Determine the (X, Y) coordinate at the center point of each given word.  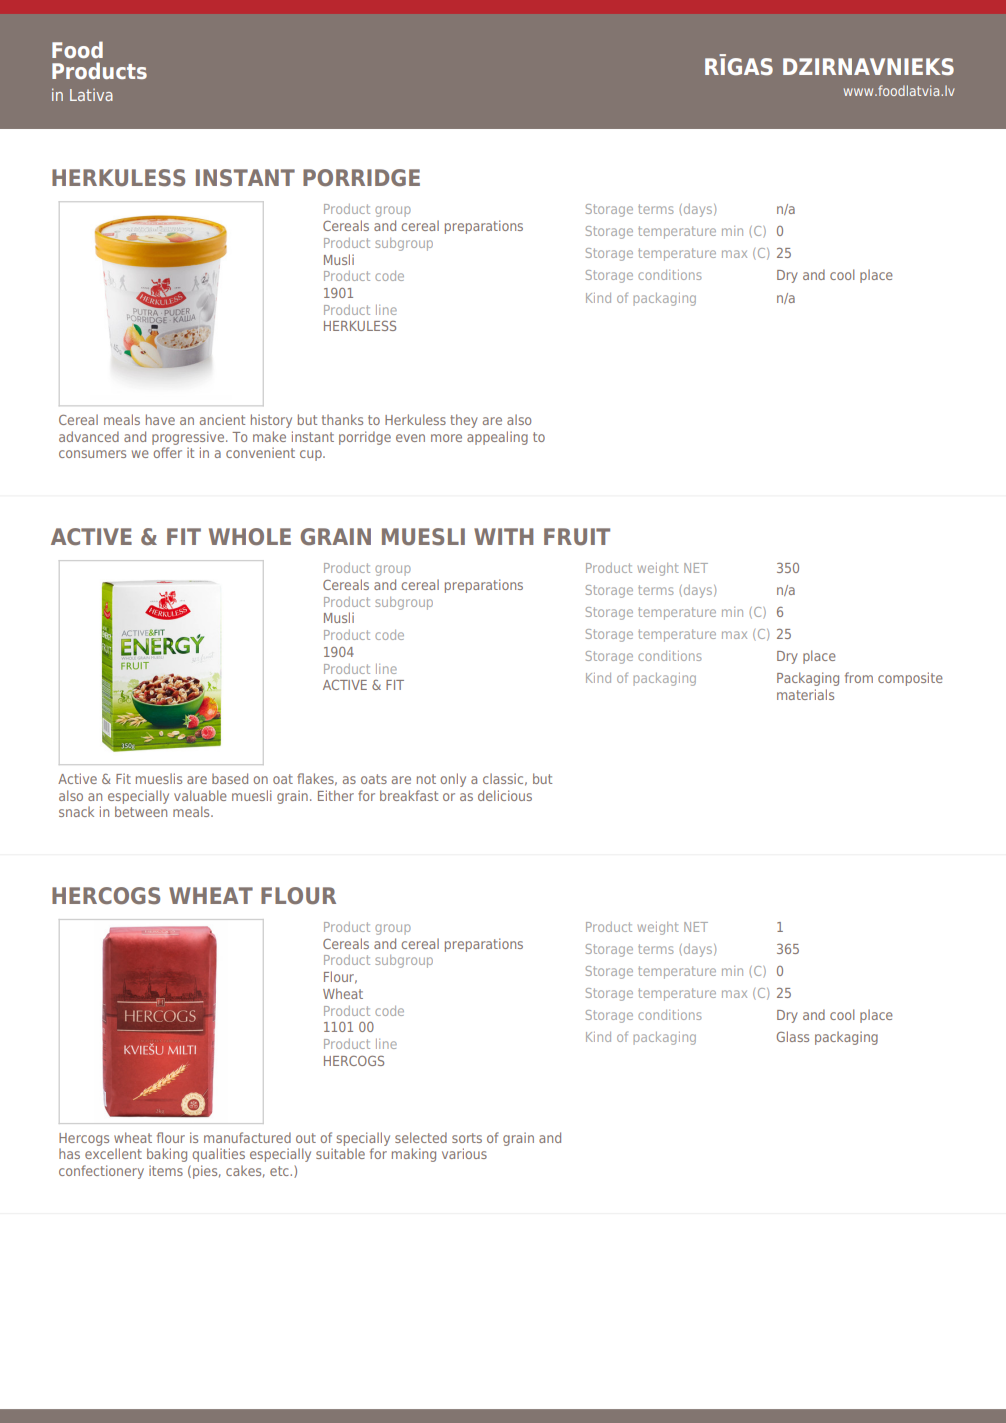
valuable (200, 795)
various (464, 1153)
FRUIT (577, 536)
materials (805, 694)
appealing (497, 438)
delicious (505, 795)
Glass (793, 1036)
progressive (189, 438)
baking (167, 1155)
